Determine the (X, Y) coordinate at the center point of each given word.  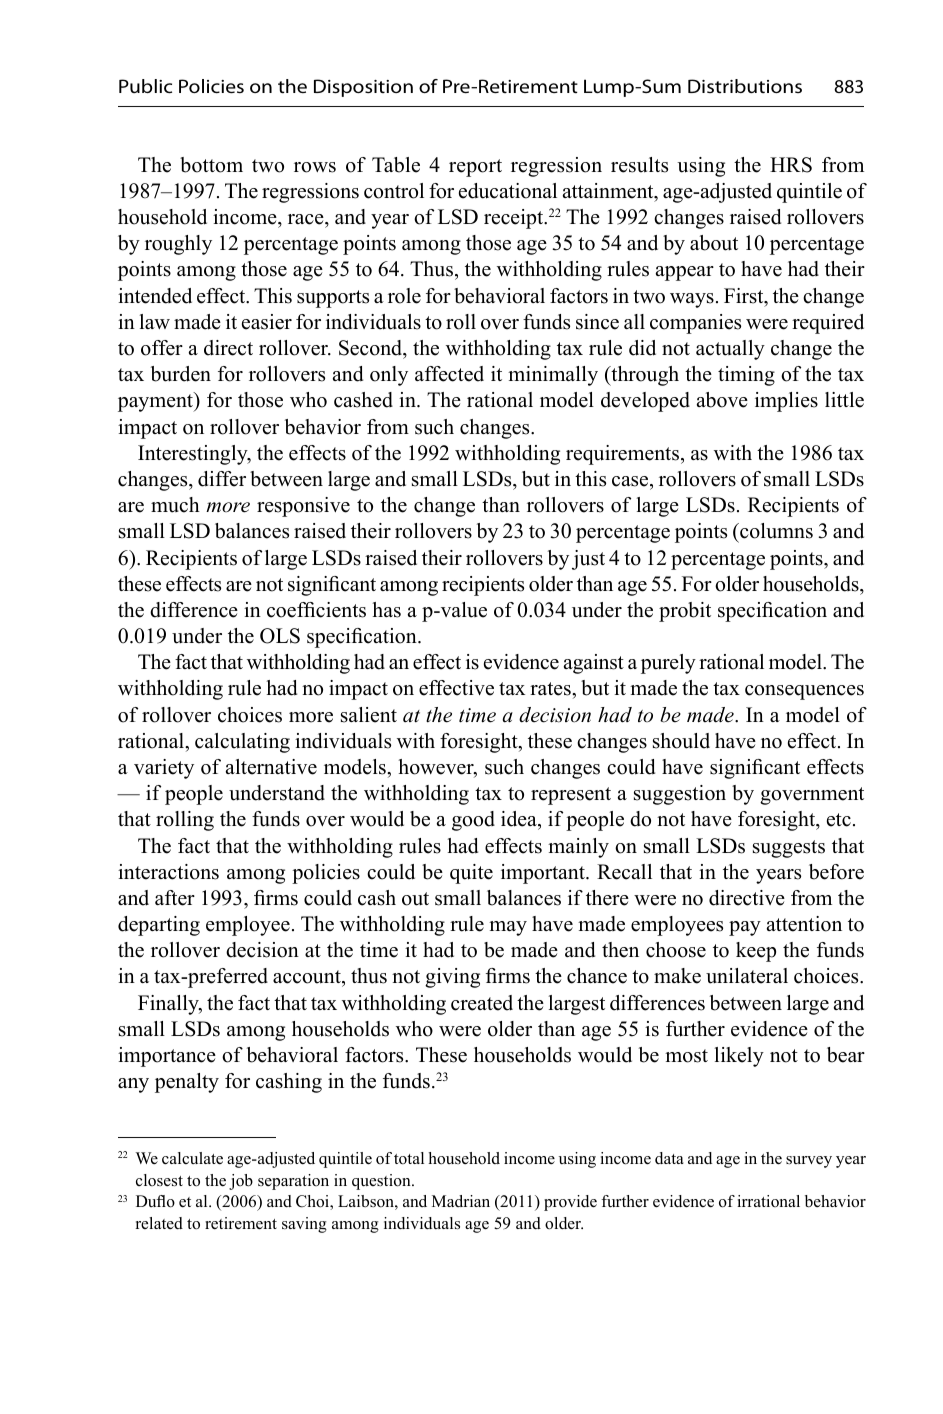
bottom (211, 165)
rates (551, 689)
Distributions (745, 86)
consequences (804, 692)
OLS (280, 636)
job (241, 1182)
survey (809, 1162)
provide (570, 1203)
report (475, 168)
